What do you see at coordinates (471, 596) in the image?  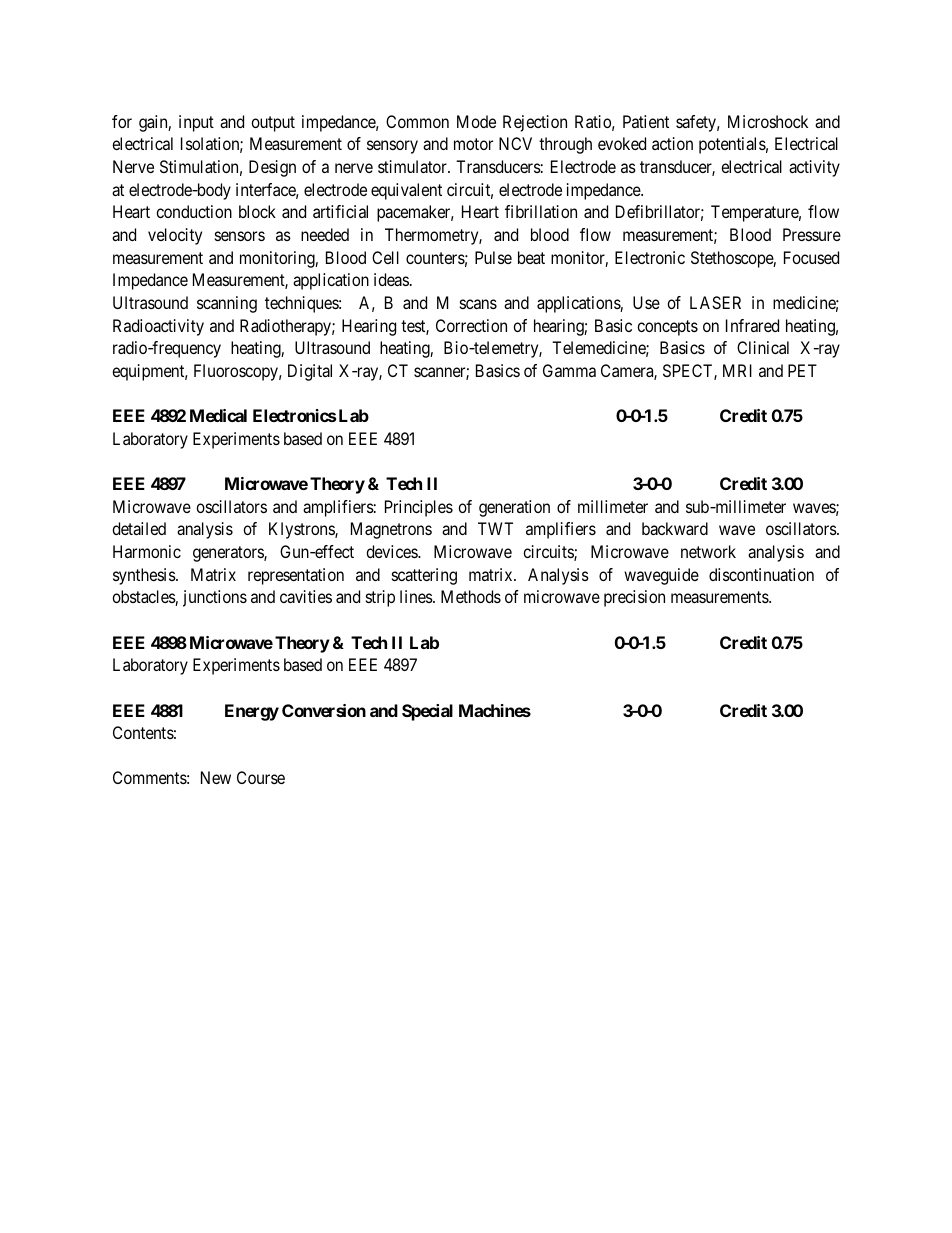 I see `Methods` at bounding box center [471, 596].
